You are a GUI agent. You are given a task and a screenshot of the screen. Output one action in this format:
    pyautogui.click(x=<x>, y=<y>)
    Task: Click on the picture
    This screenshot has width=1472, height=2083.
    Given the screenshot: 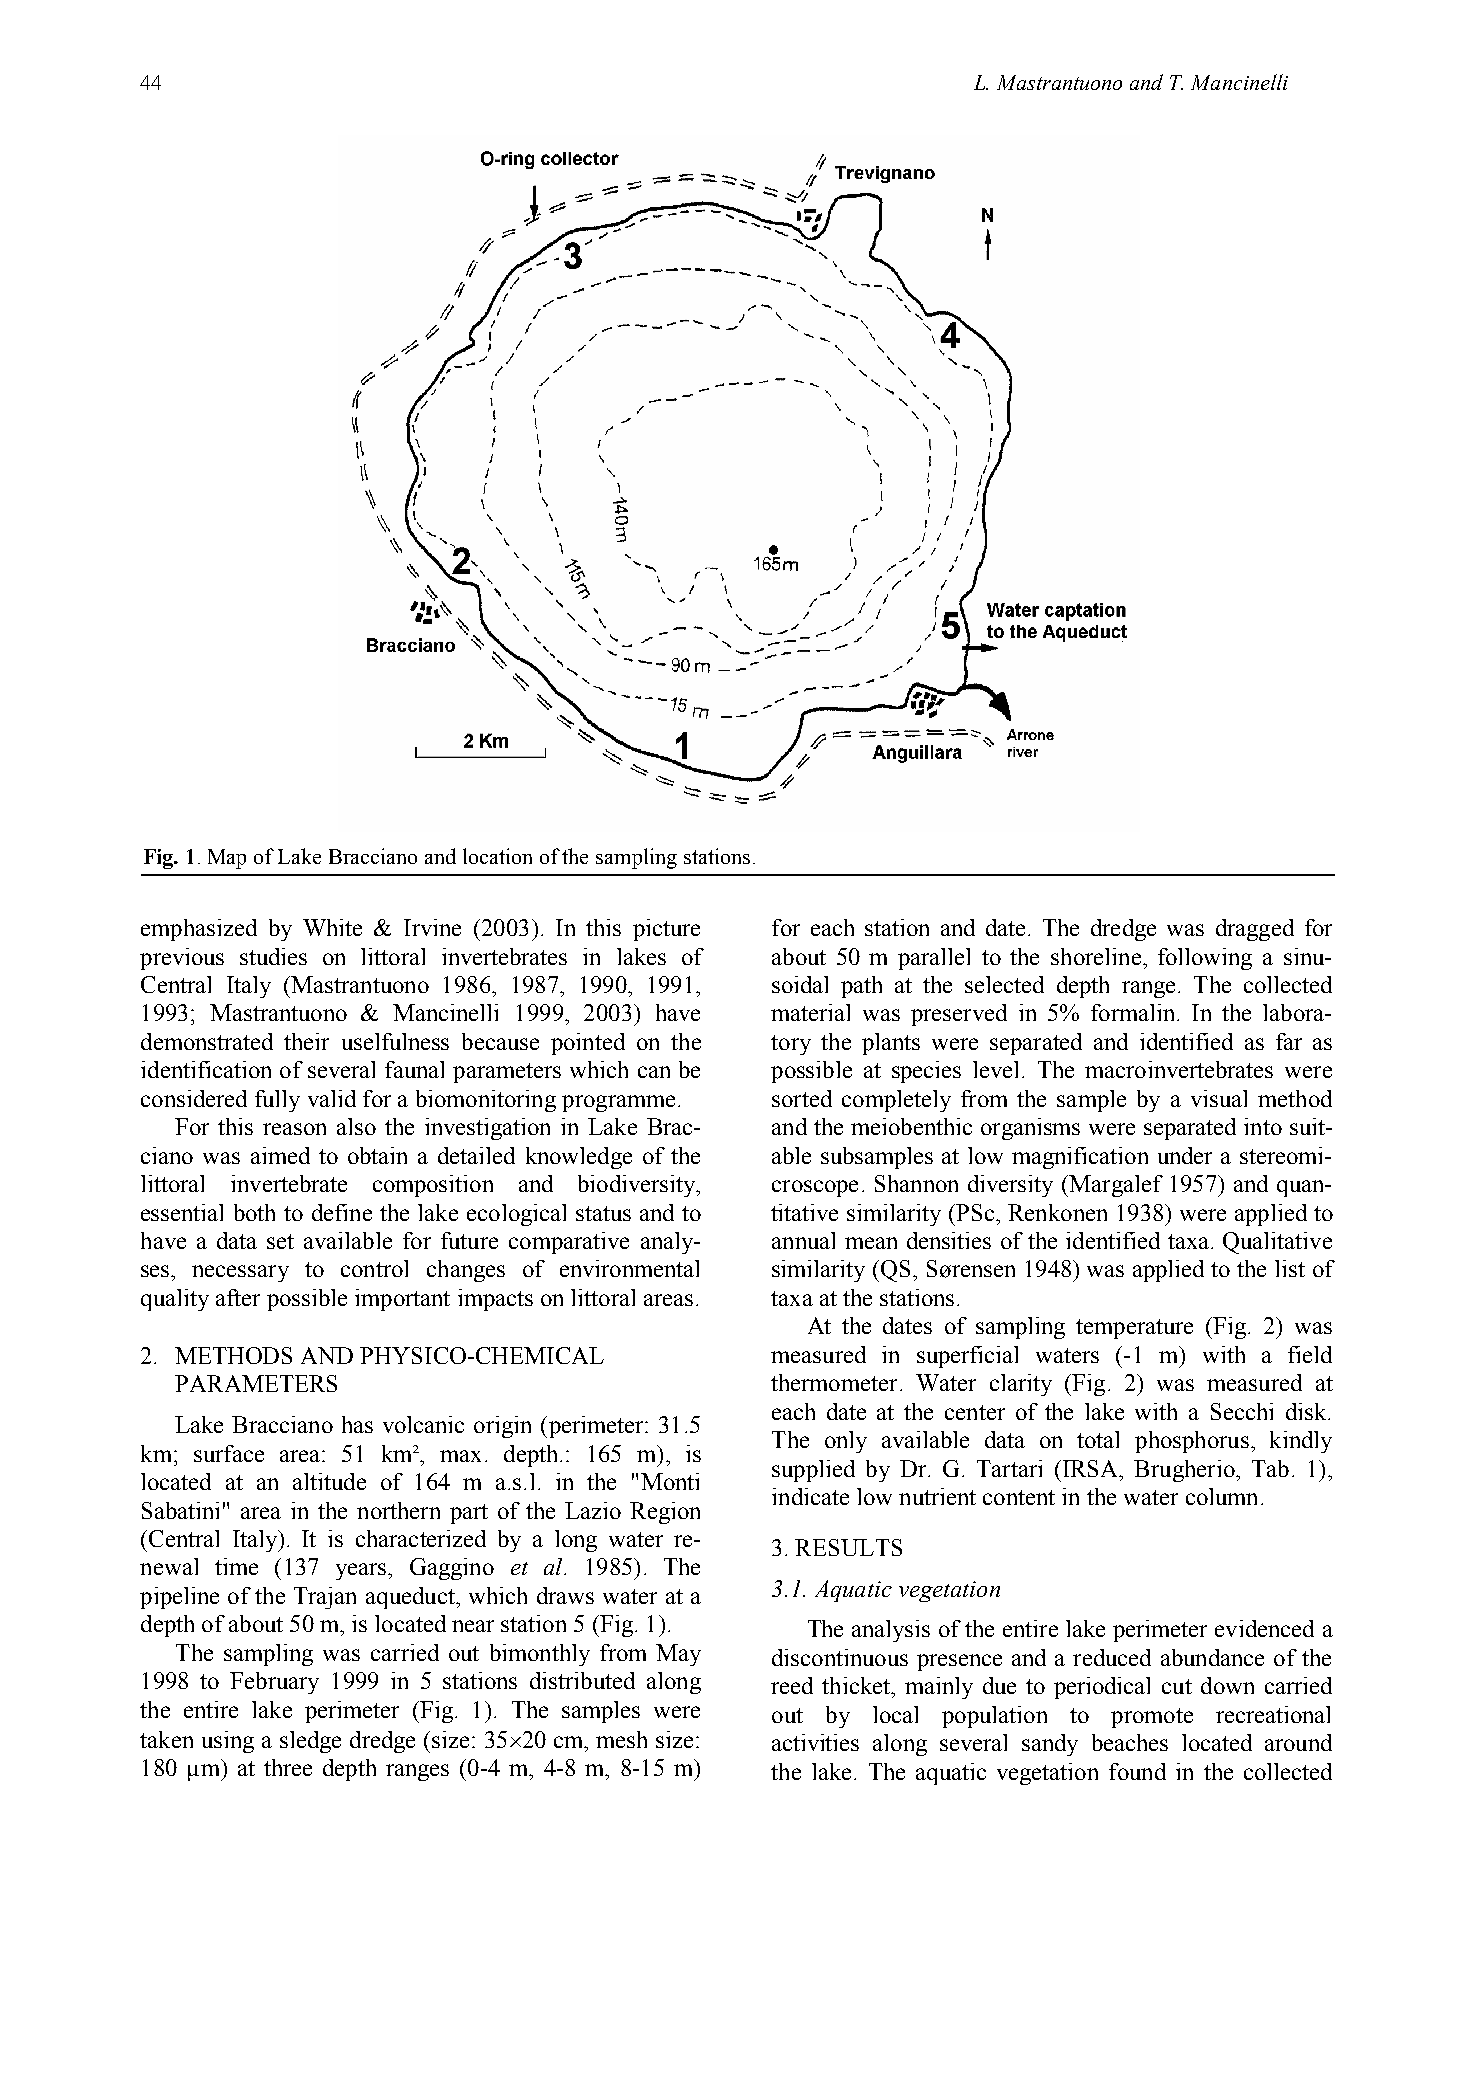 What is the action you would take?
    pyautogui.click(x=666, y=930)
